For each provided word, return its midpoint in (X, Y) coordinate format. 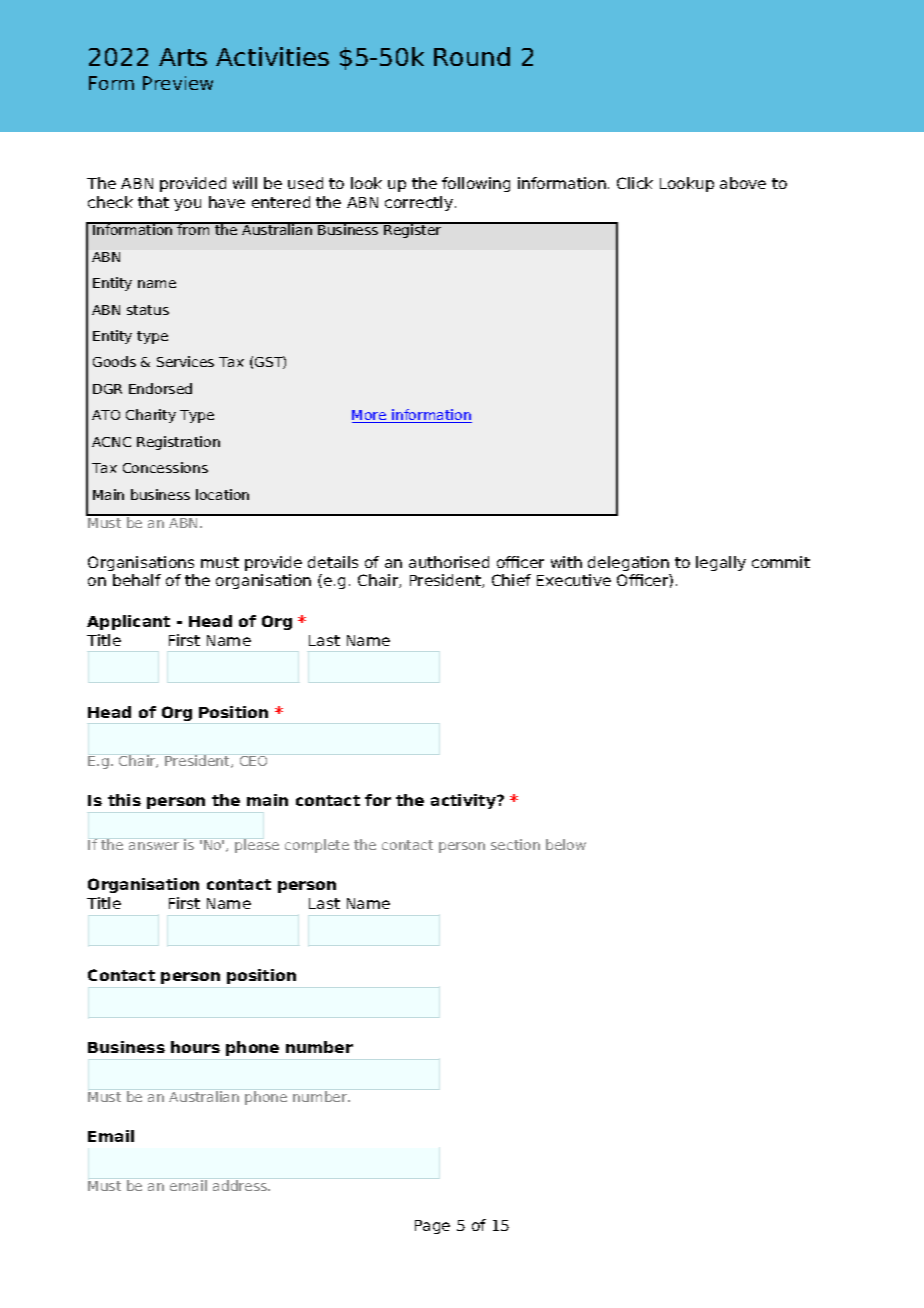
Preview (178, 83)
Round (472, 56)
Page (432, 1227)
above (743, 183)
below (566, 844)
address (241, 1185)
